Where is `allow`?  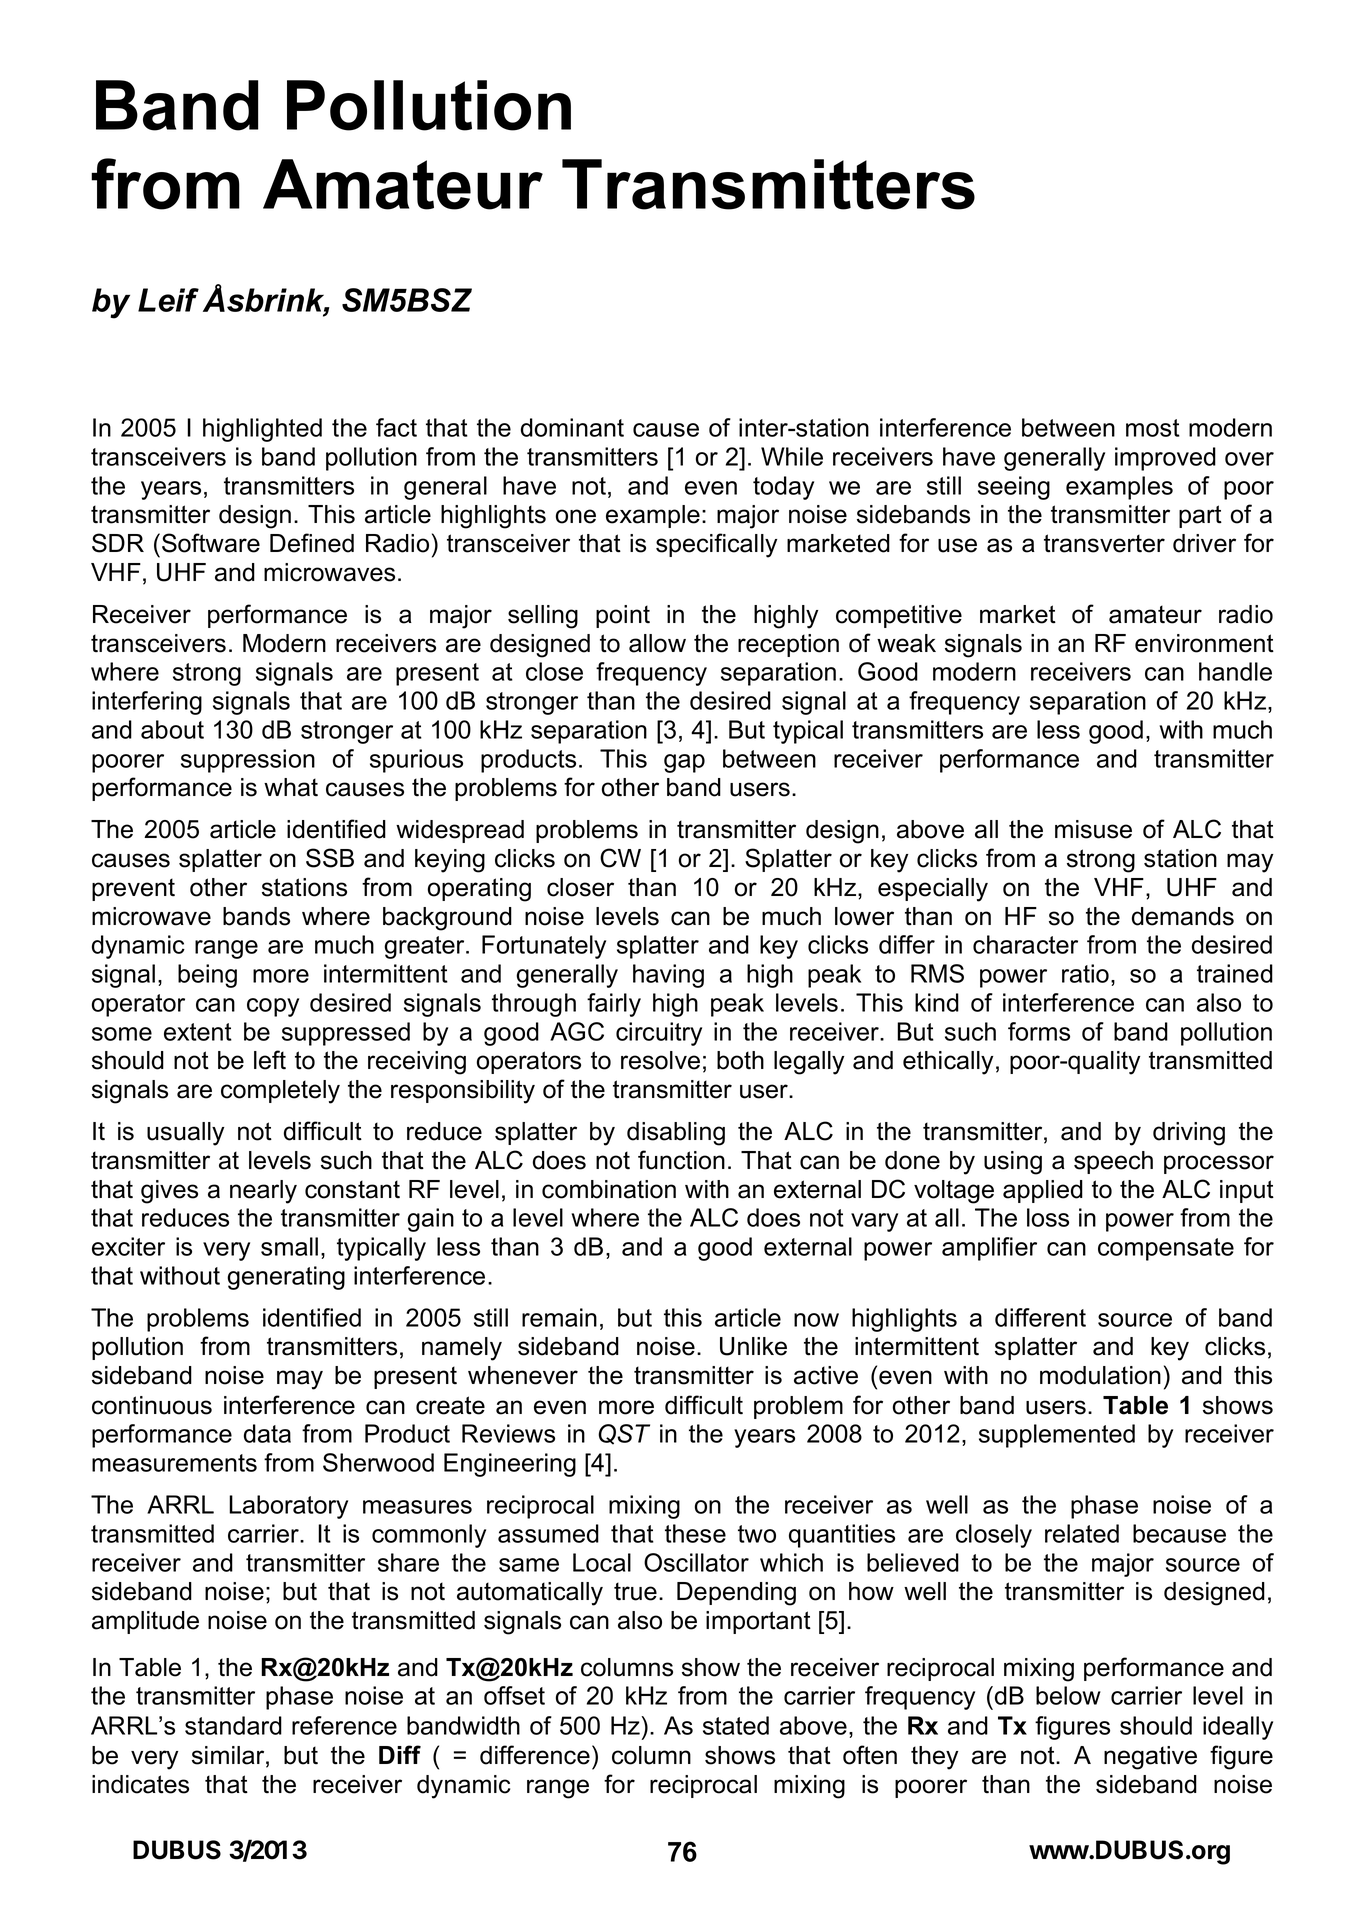 allow is located at coordinates (657, 643).
